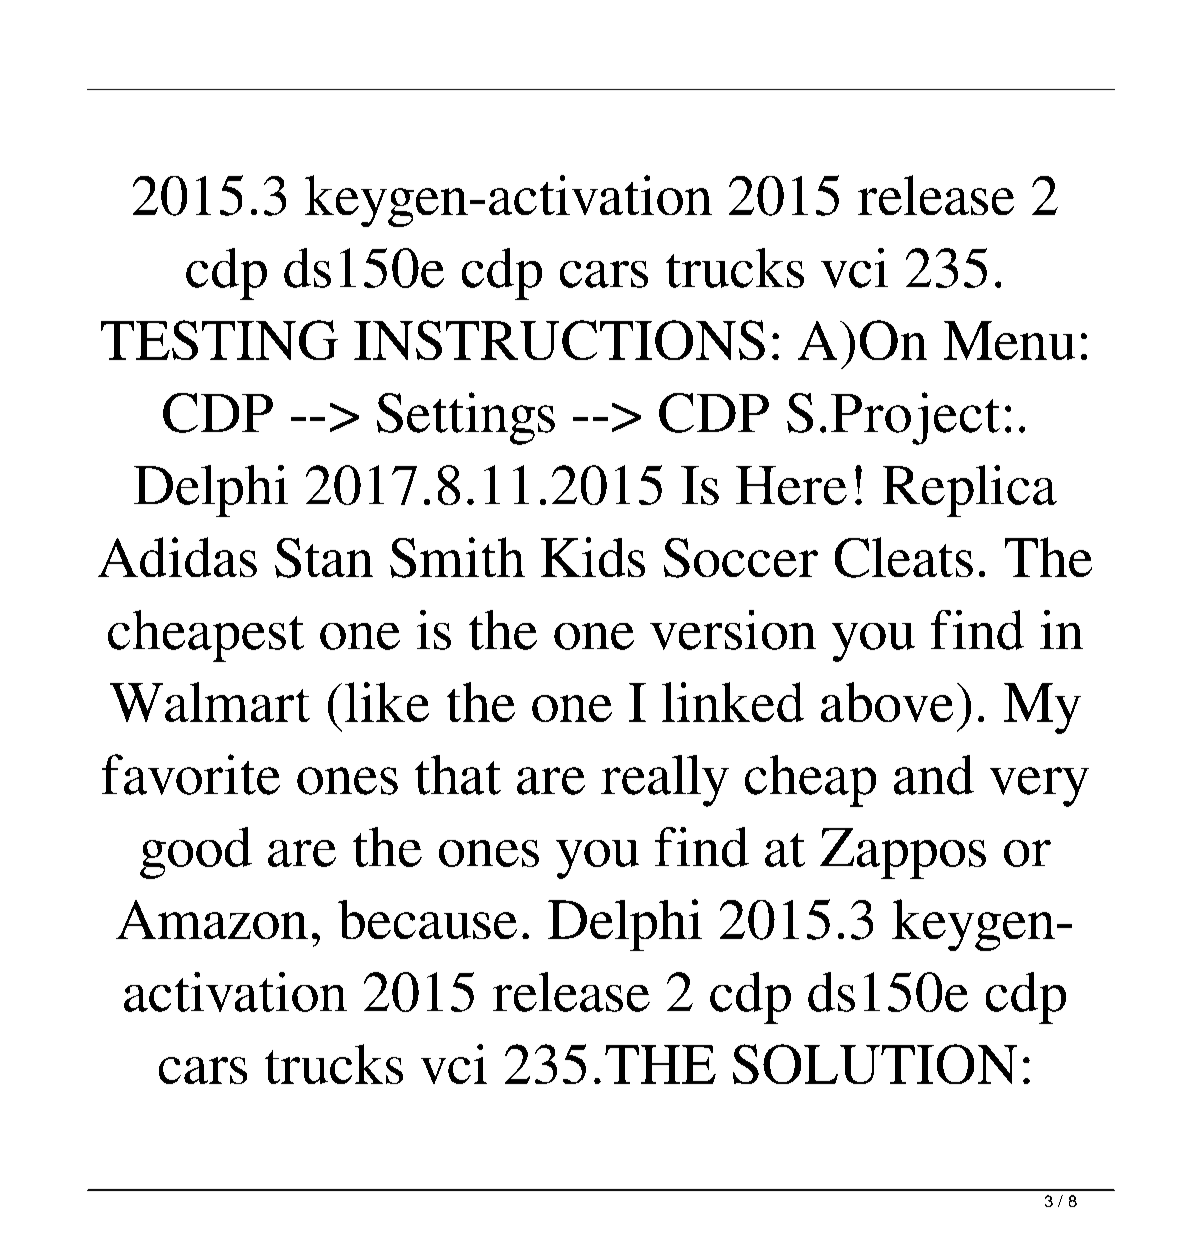 The width and height of the screenshot is (1202, 1249). I want to click on very, so click(1039, 787).
